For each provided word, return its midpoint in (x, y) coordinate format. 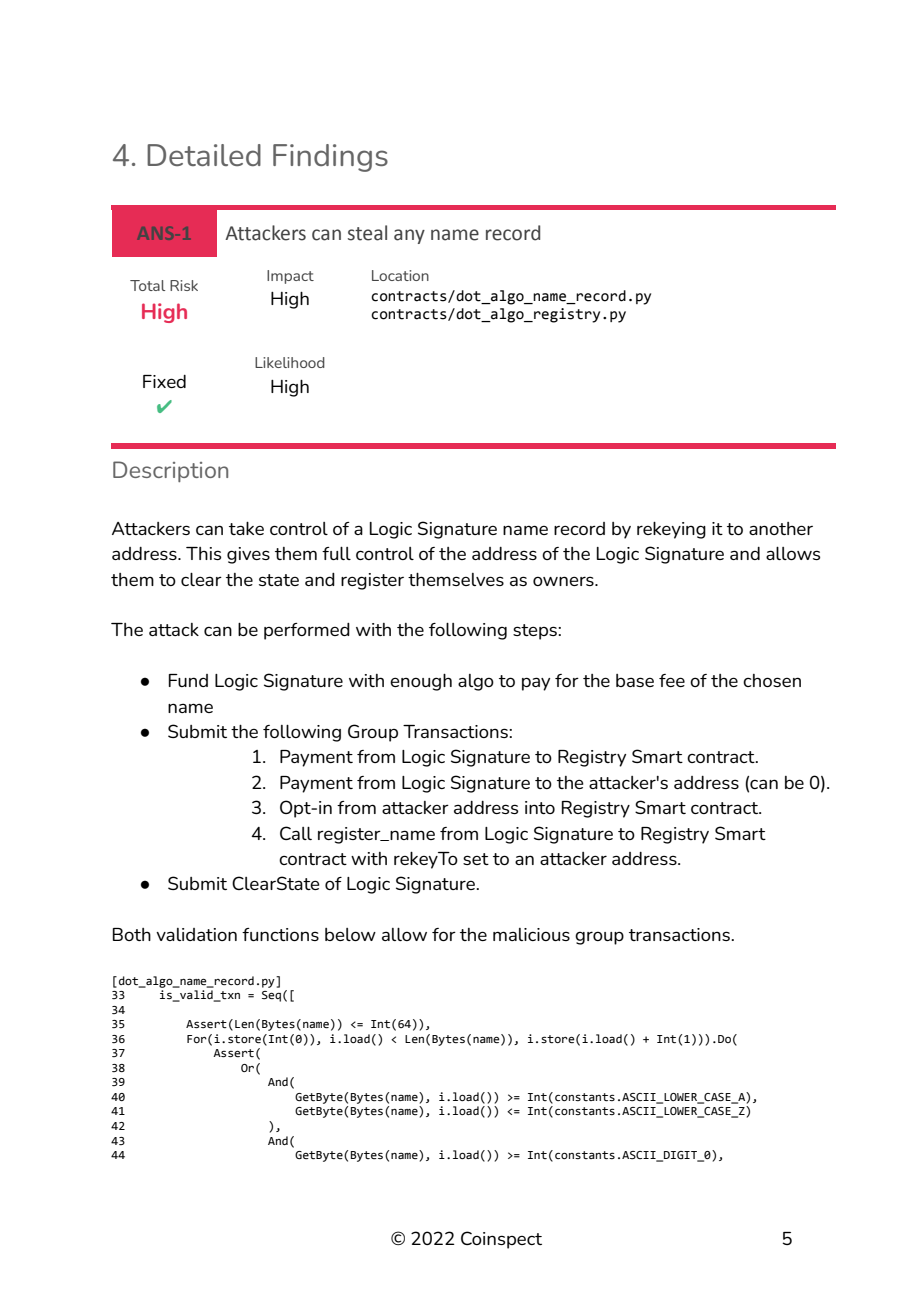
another (781, 528)
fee (672, 680)
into (540, 807)
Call (296, 833)
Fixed (164, 381)
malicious (531, 934)
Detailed (204, 155)
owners (564, 581)
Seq (271, 996)
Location (400, 275)
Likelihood (290, 362)
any (409, 236)
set (476, 859)
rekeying (671, 530)
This (203, 553)
